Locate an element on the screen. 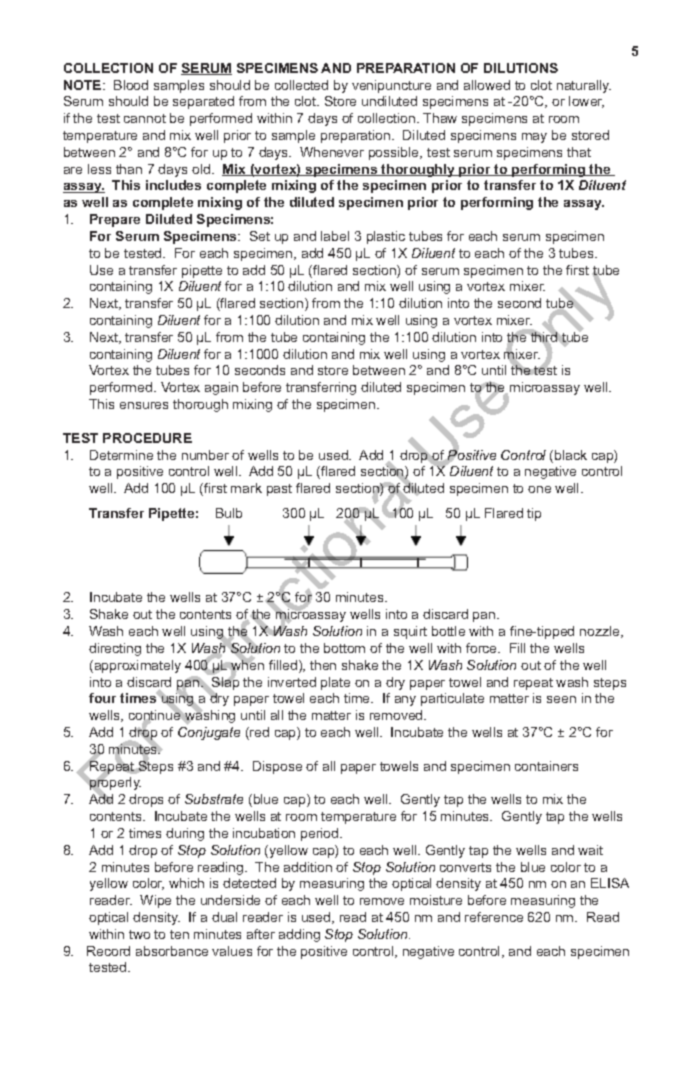 The image size is (694, 1072). two is located at coordinates (139, 934).
